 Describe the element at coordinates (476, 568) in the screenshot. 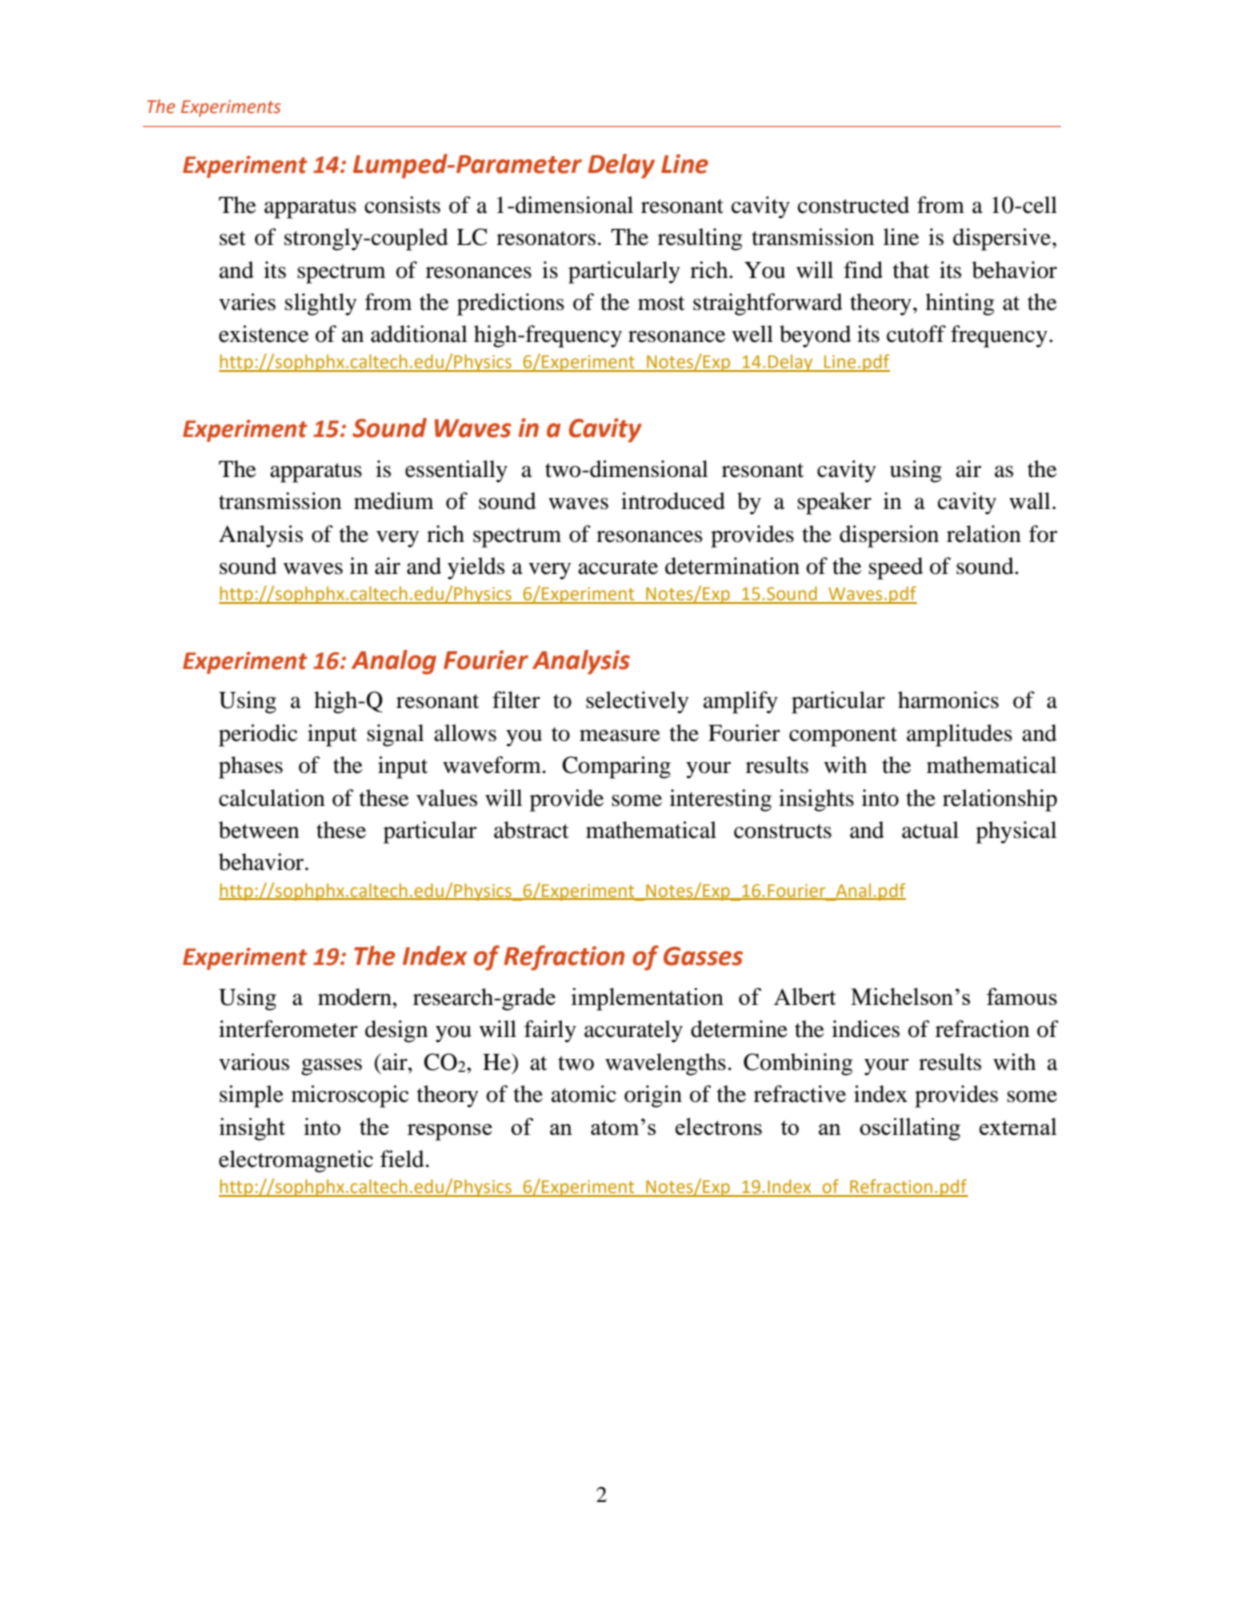

I see `yields` at that location.
